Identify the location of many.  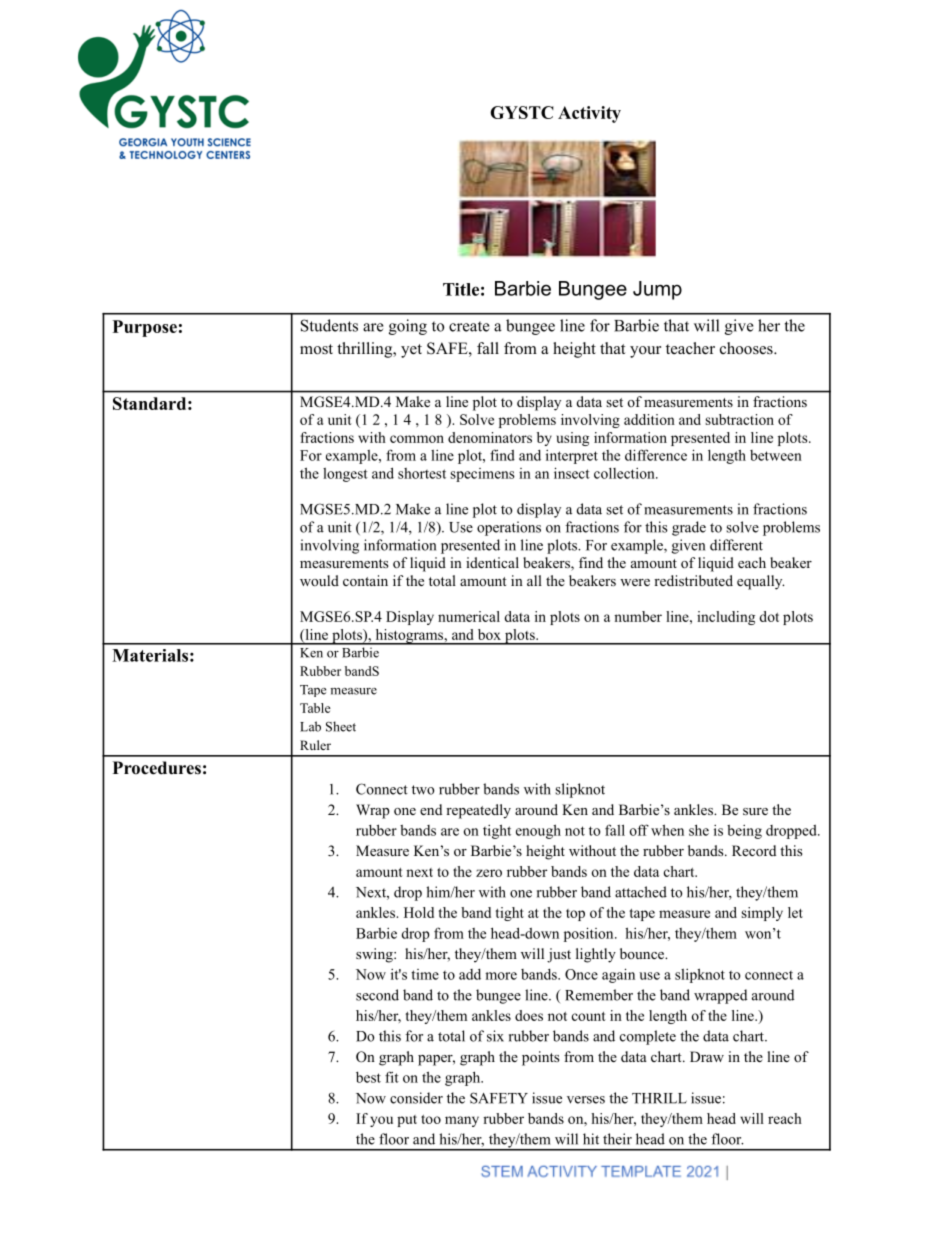
(462, 1121).
